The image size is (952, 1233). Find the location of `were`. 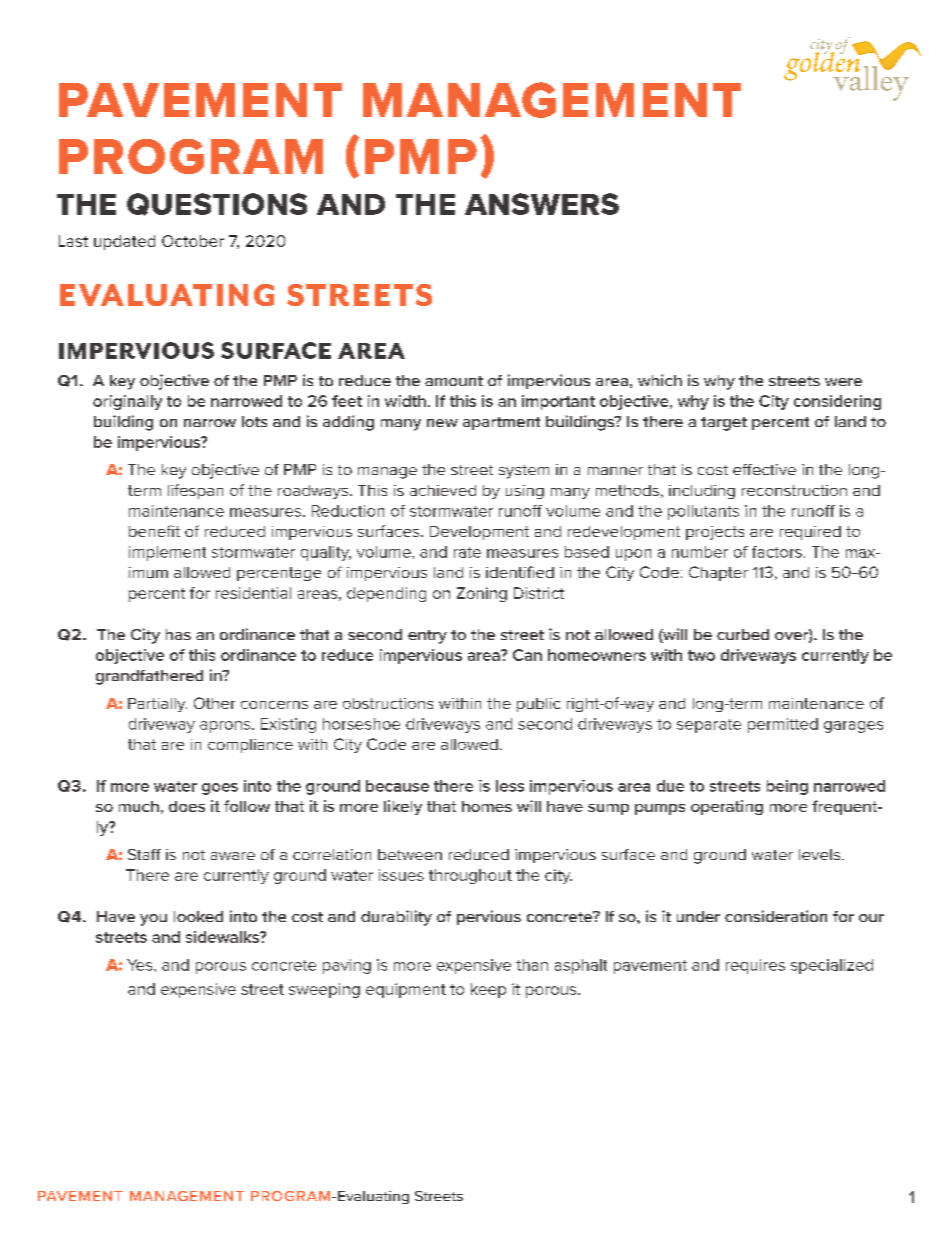

were is located at coordinates (843, 382).
